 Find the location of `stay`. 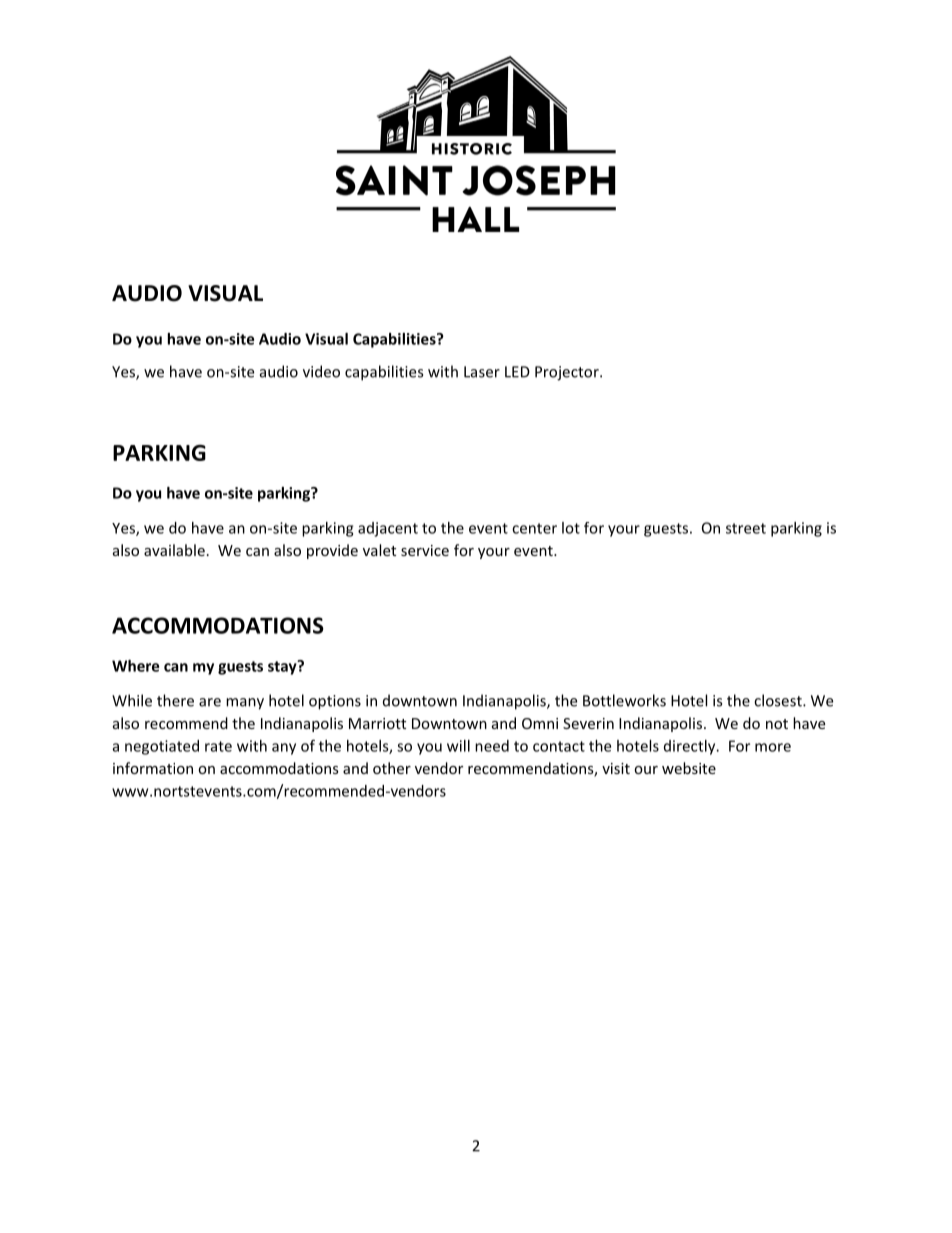

stay is located at coordinates (283, 667).
